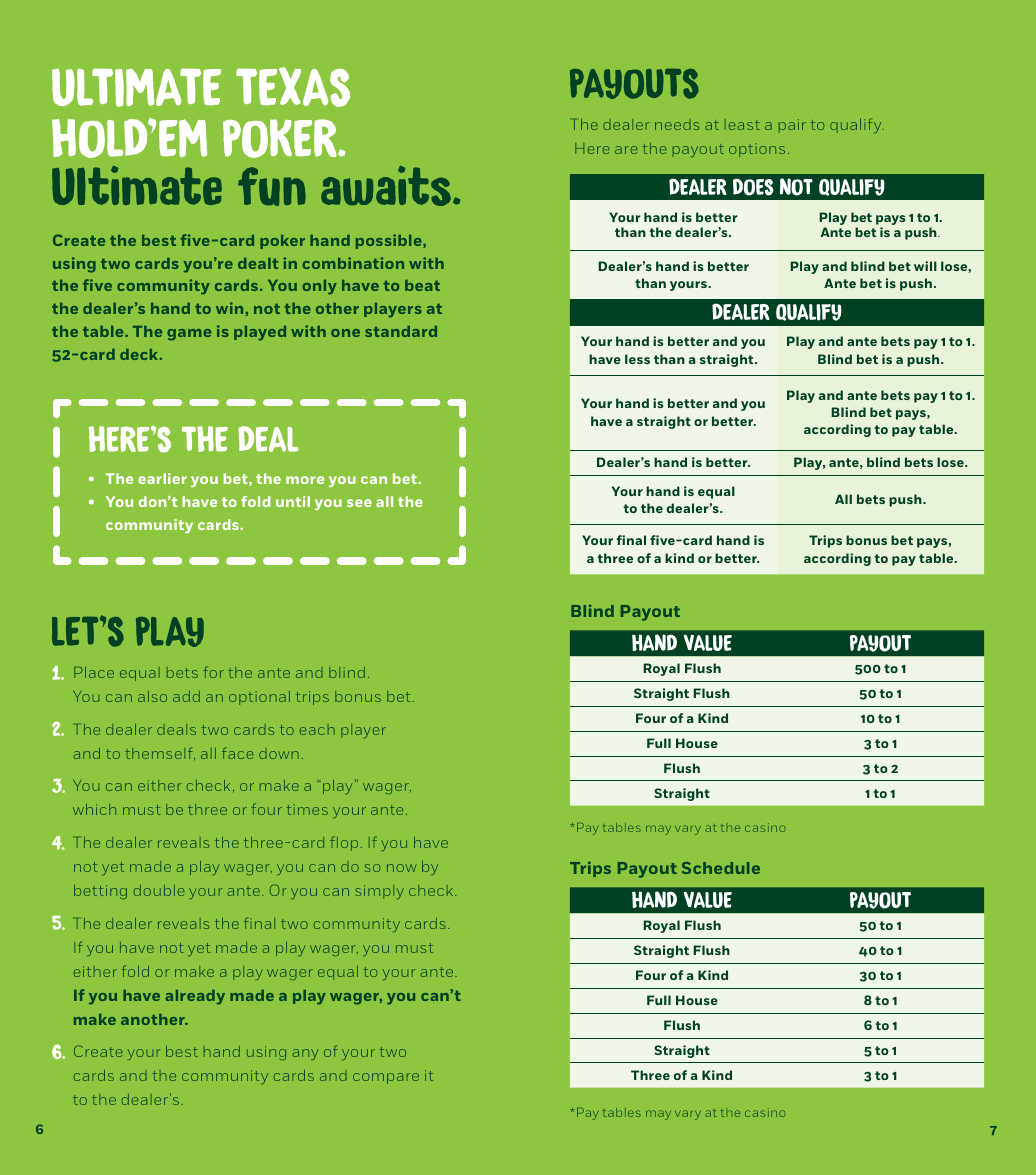 The width and height of the screenshot is (1036, 1175). Describe the element at coordinates (195, 997) in the screenshot. I see `already` at that location.
